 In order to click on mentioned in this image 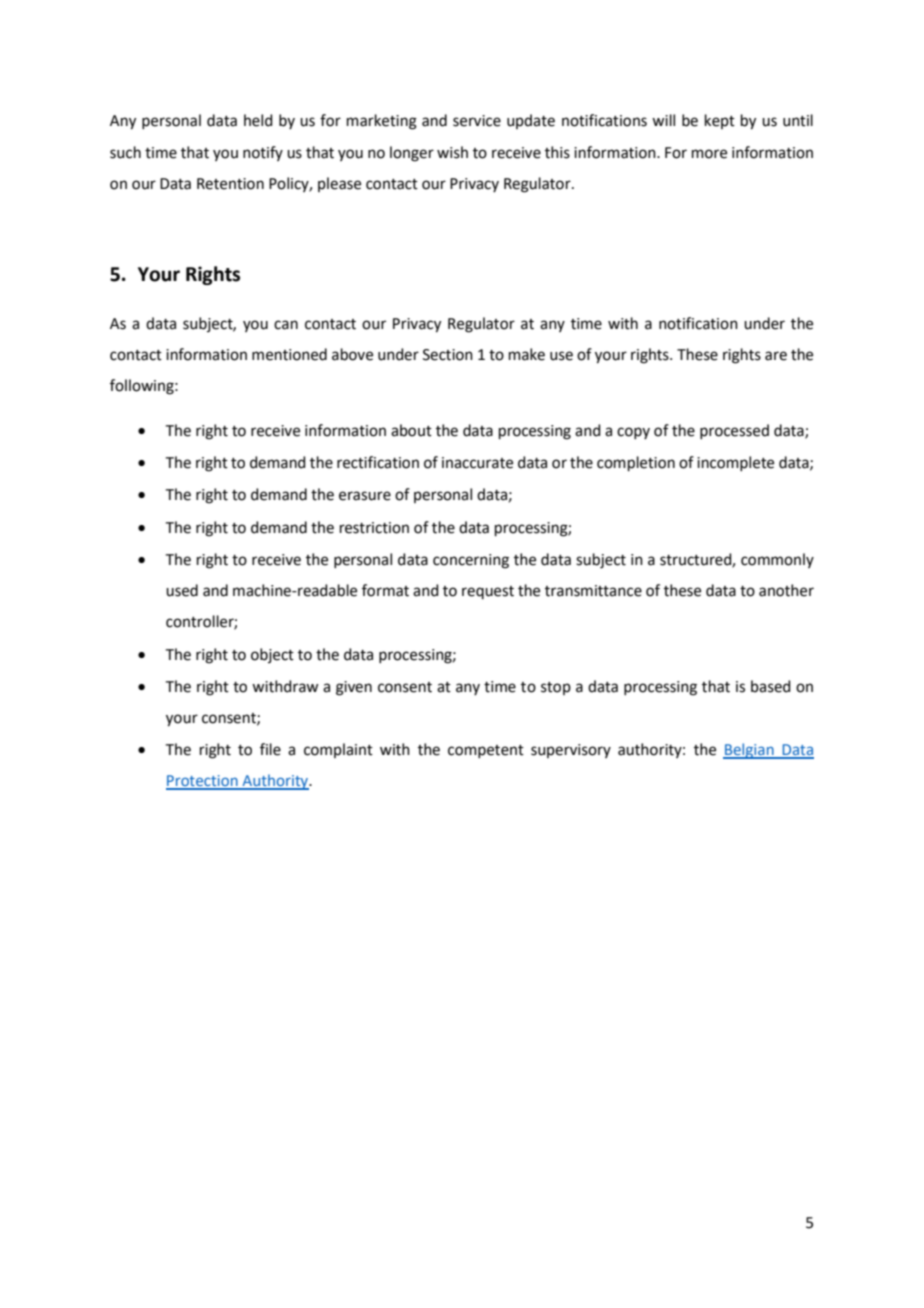, I will do `click(289, 354)`.
